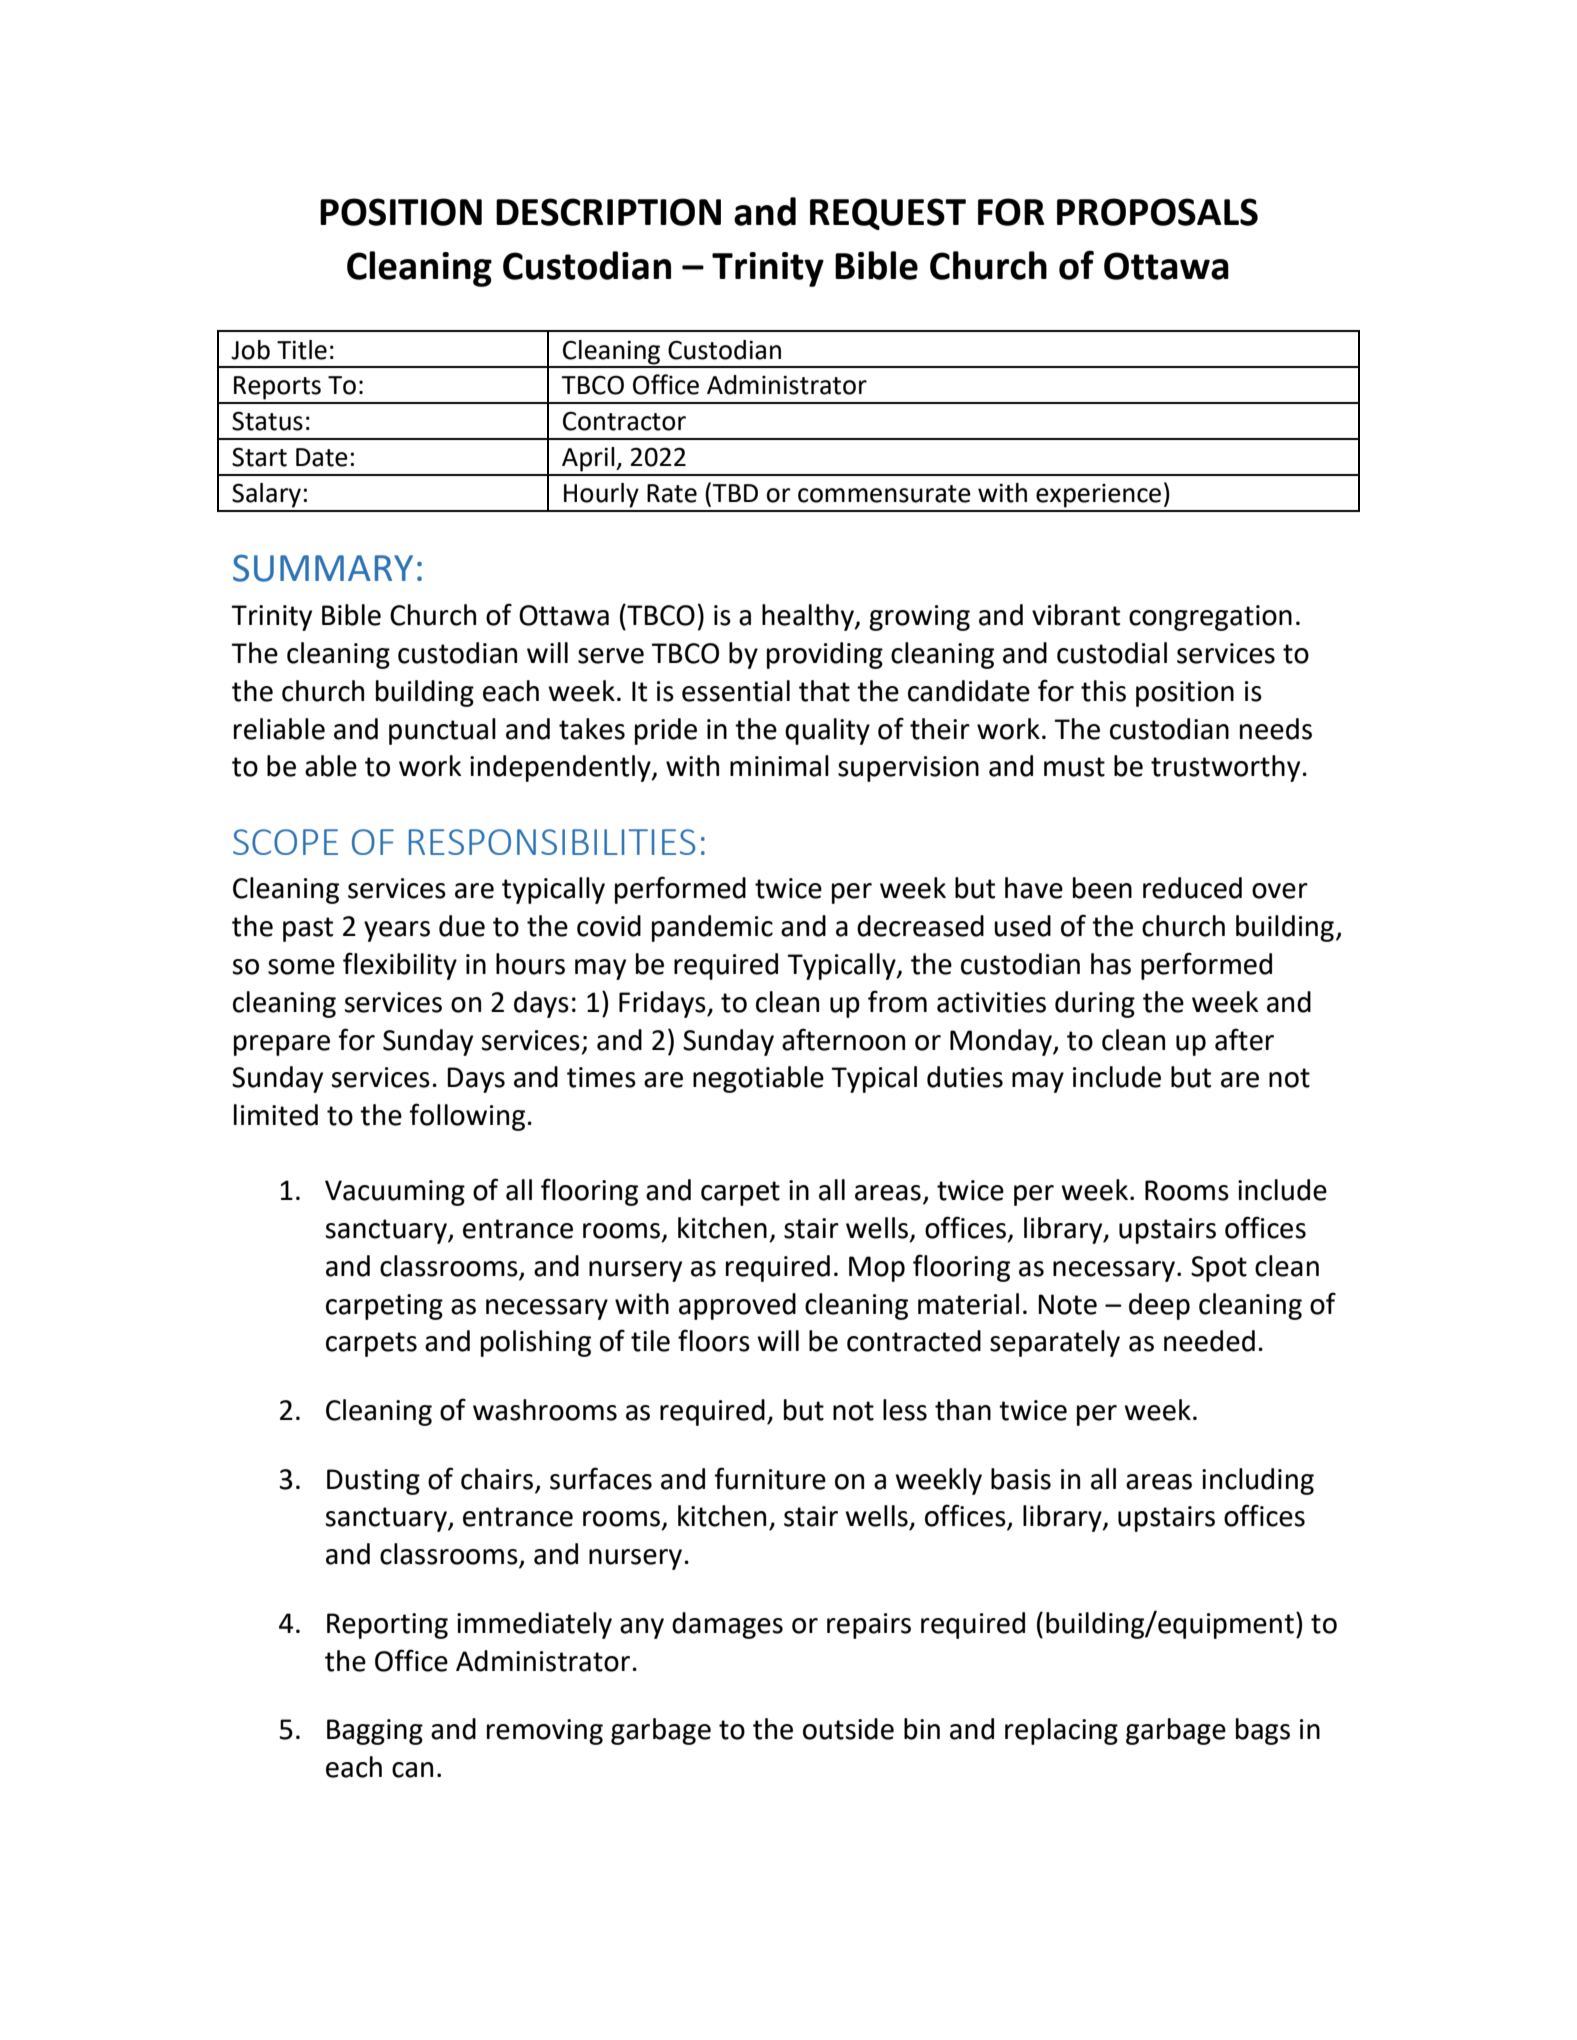 This document has height=2040, width=1577. Describe the element at coordinates (400, 966) in the document. I see `flexibility` at that location.
